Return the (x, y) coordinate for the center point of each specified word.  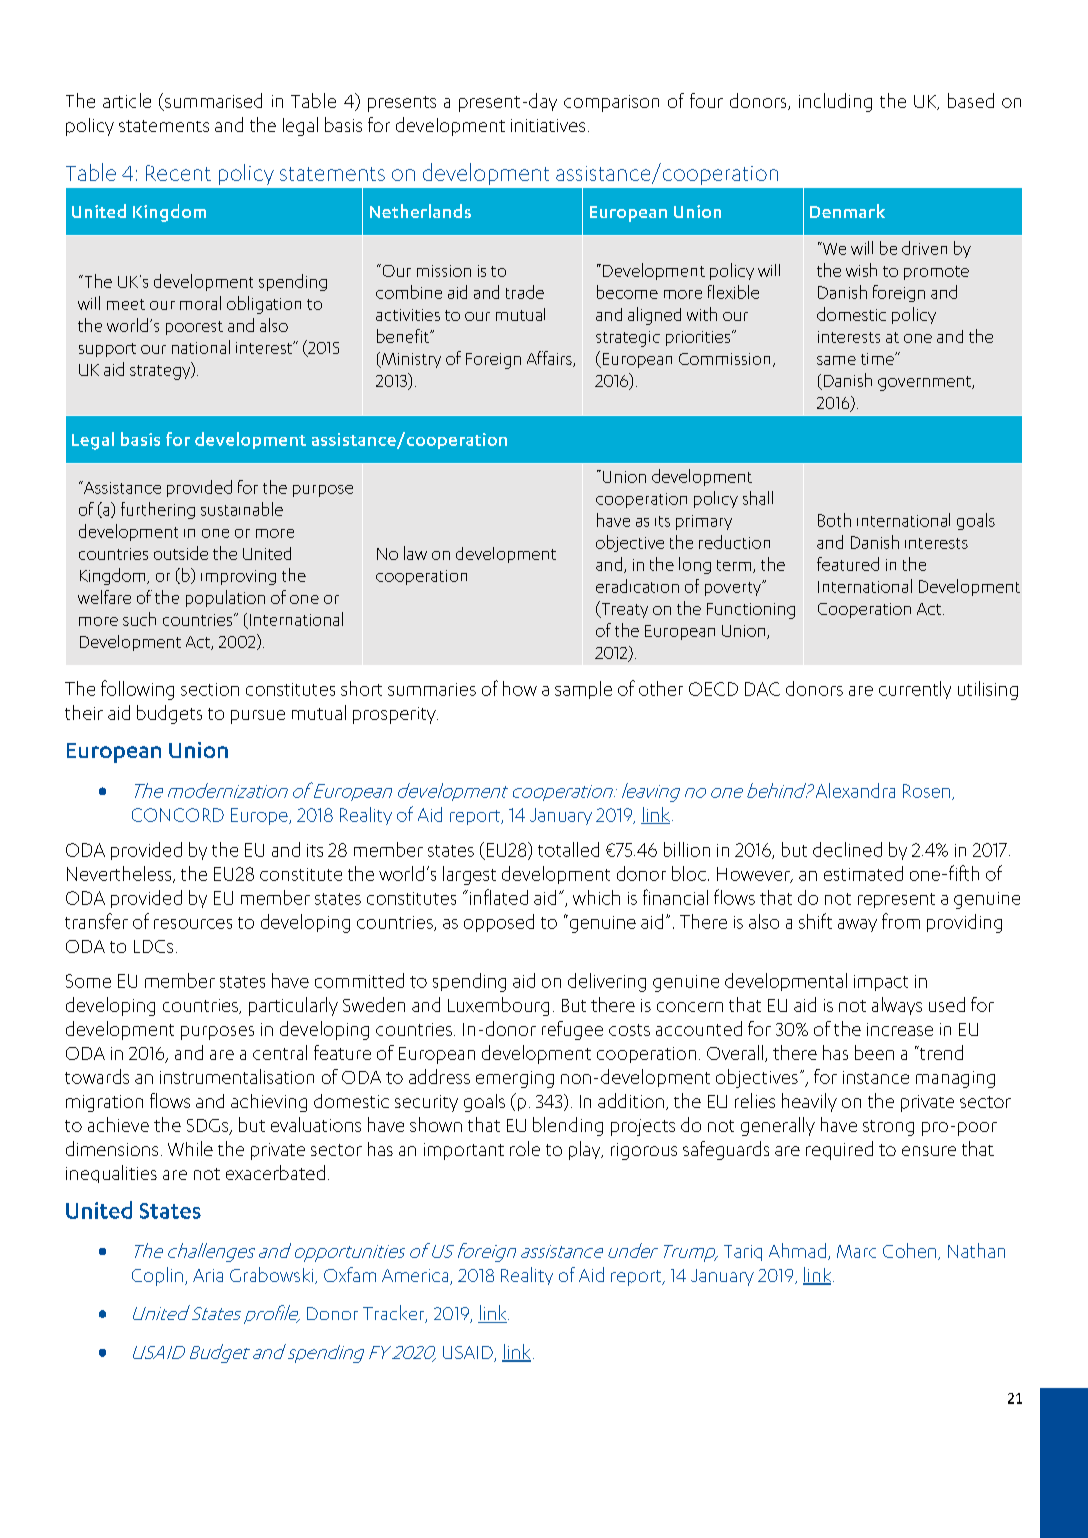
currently (915, 690)
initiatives (548, 125)
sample (583, 690)
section (210, 689)
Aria (208, 1275)
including (835, 102)
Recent (178, 173)
